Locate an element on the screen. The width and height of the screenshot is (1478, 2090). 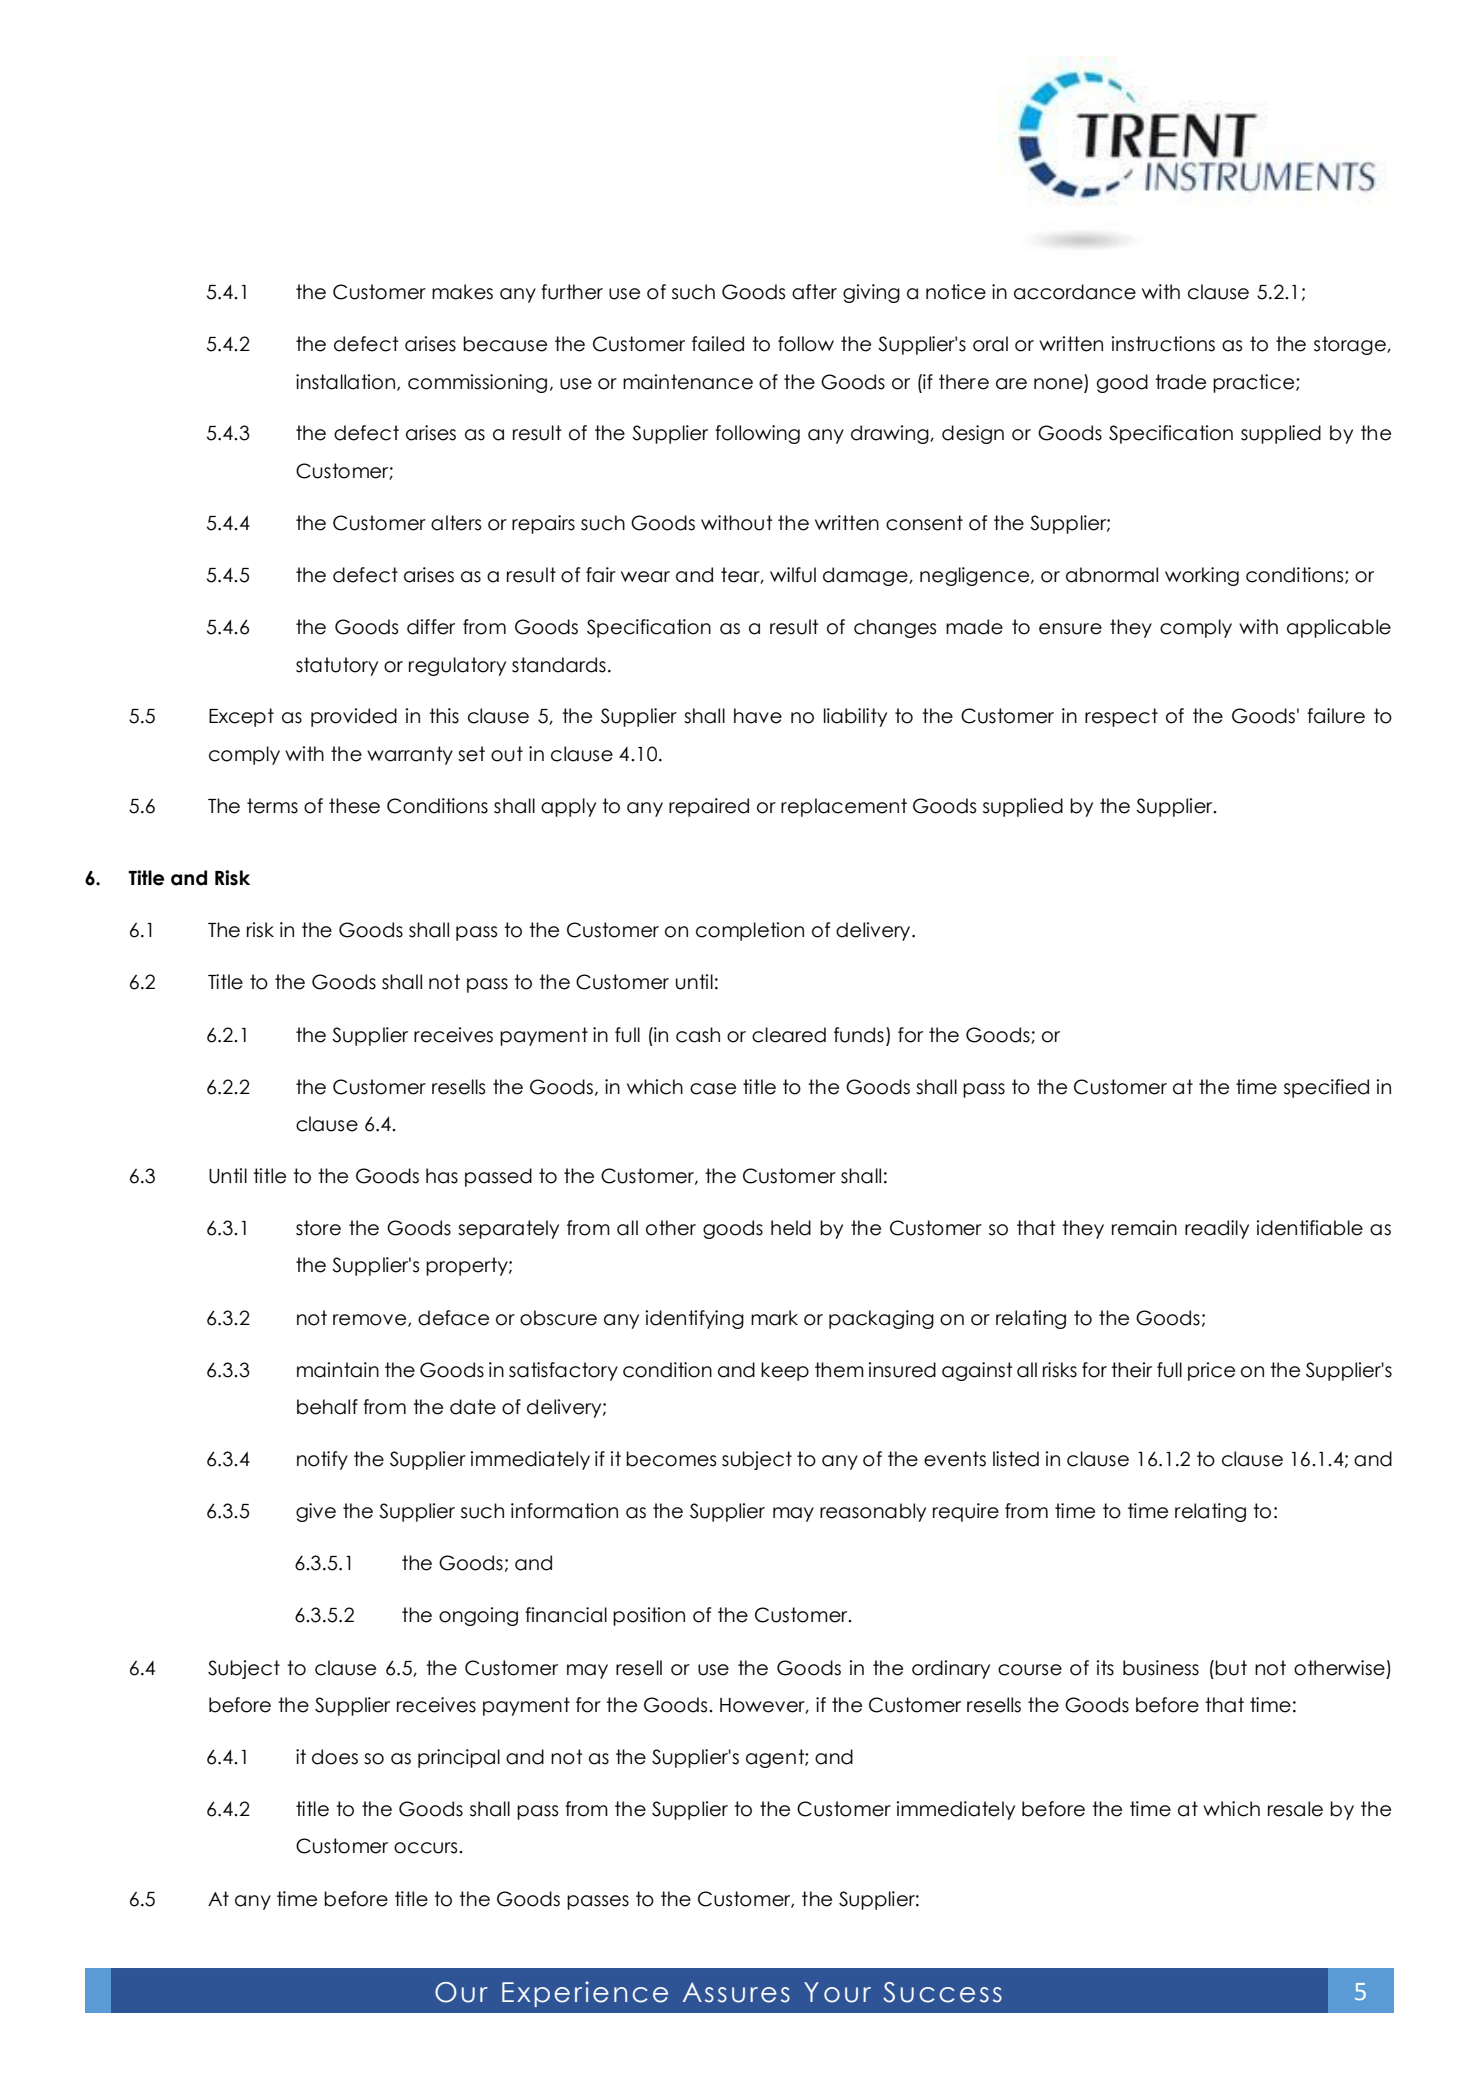
working is located at coordinates (1202, 576).
